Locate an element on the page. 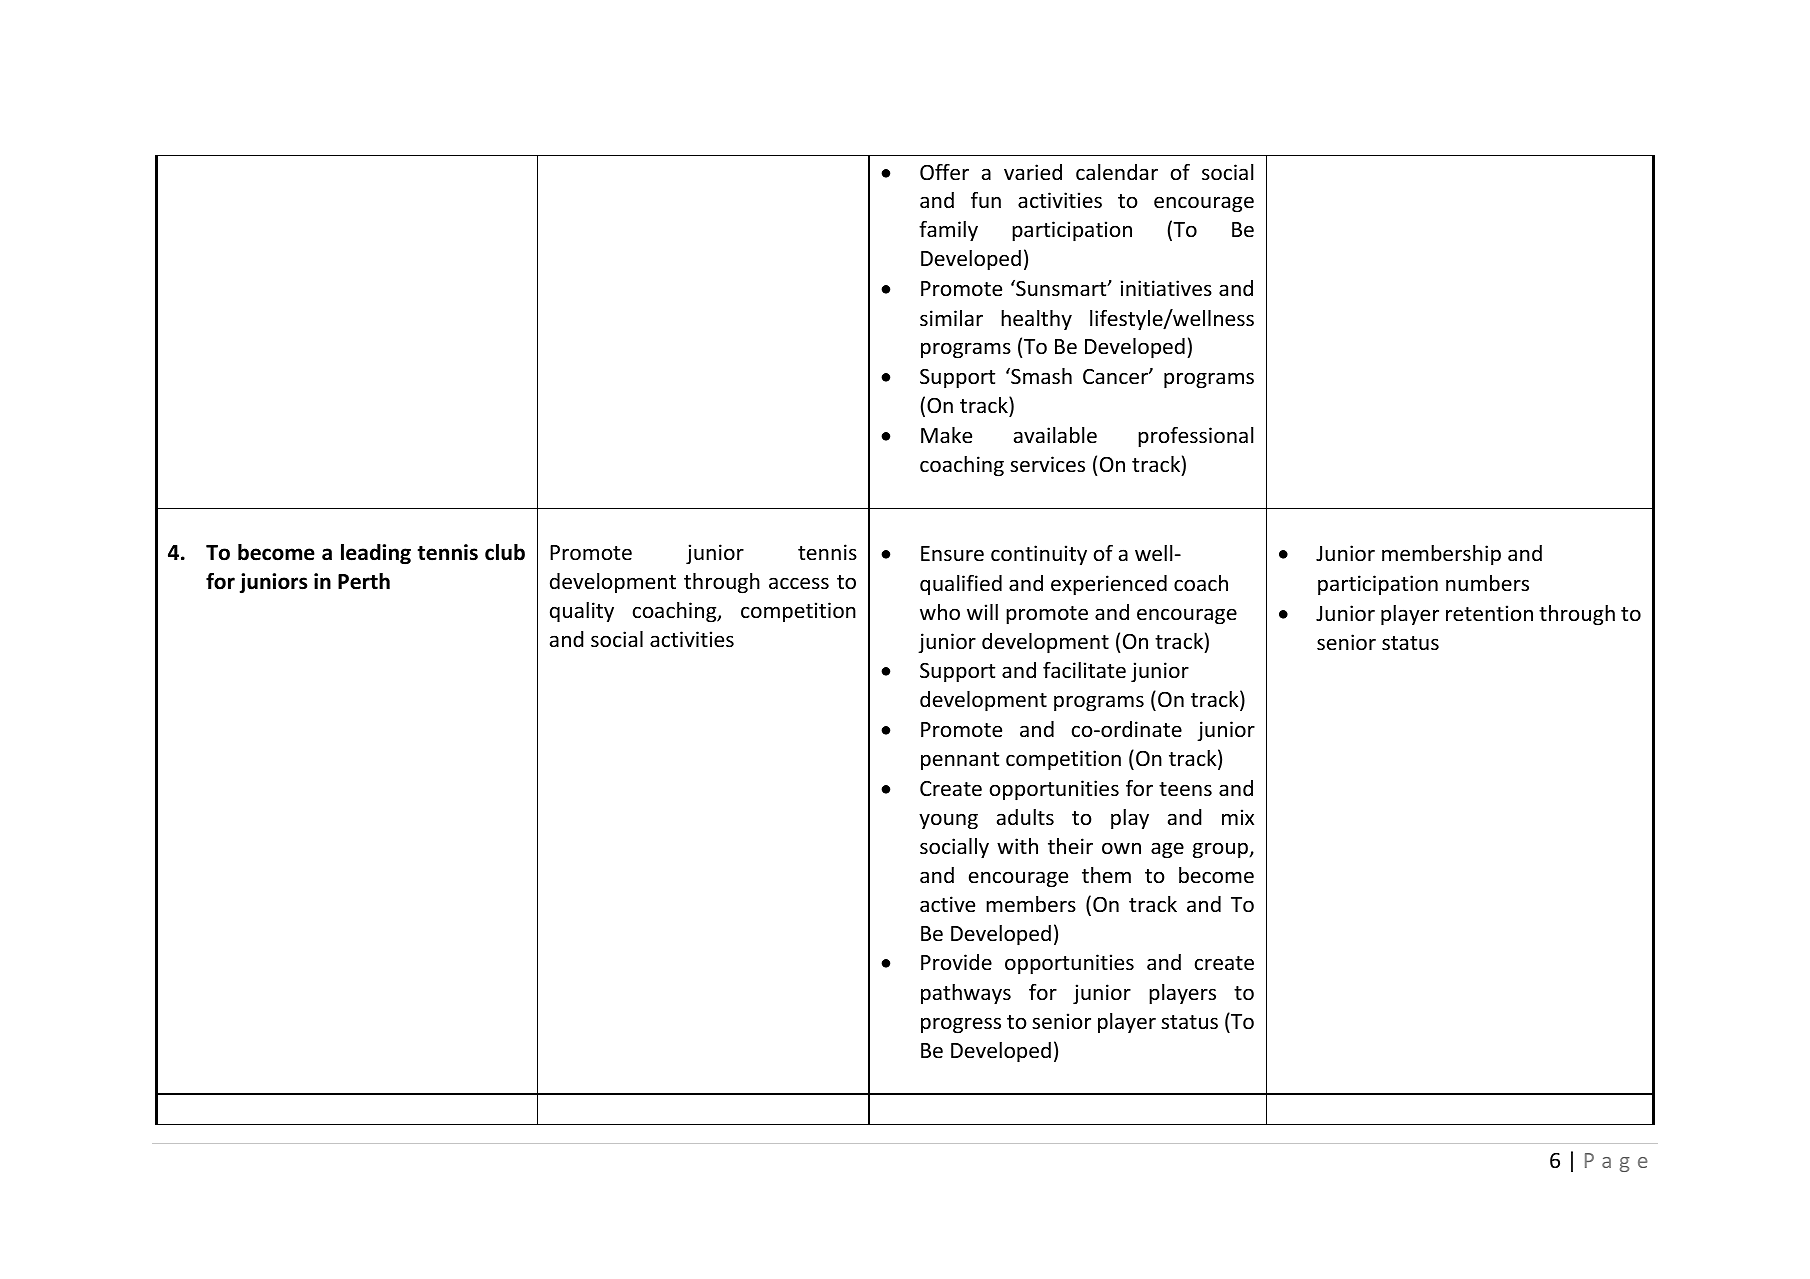  mix is located at coordinates (1238, 817).
